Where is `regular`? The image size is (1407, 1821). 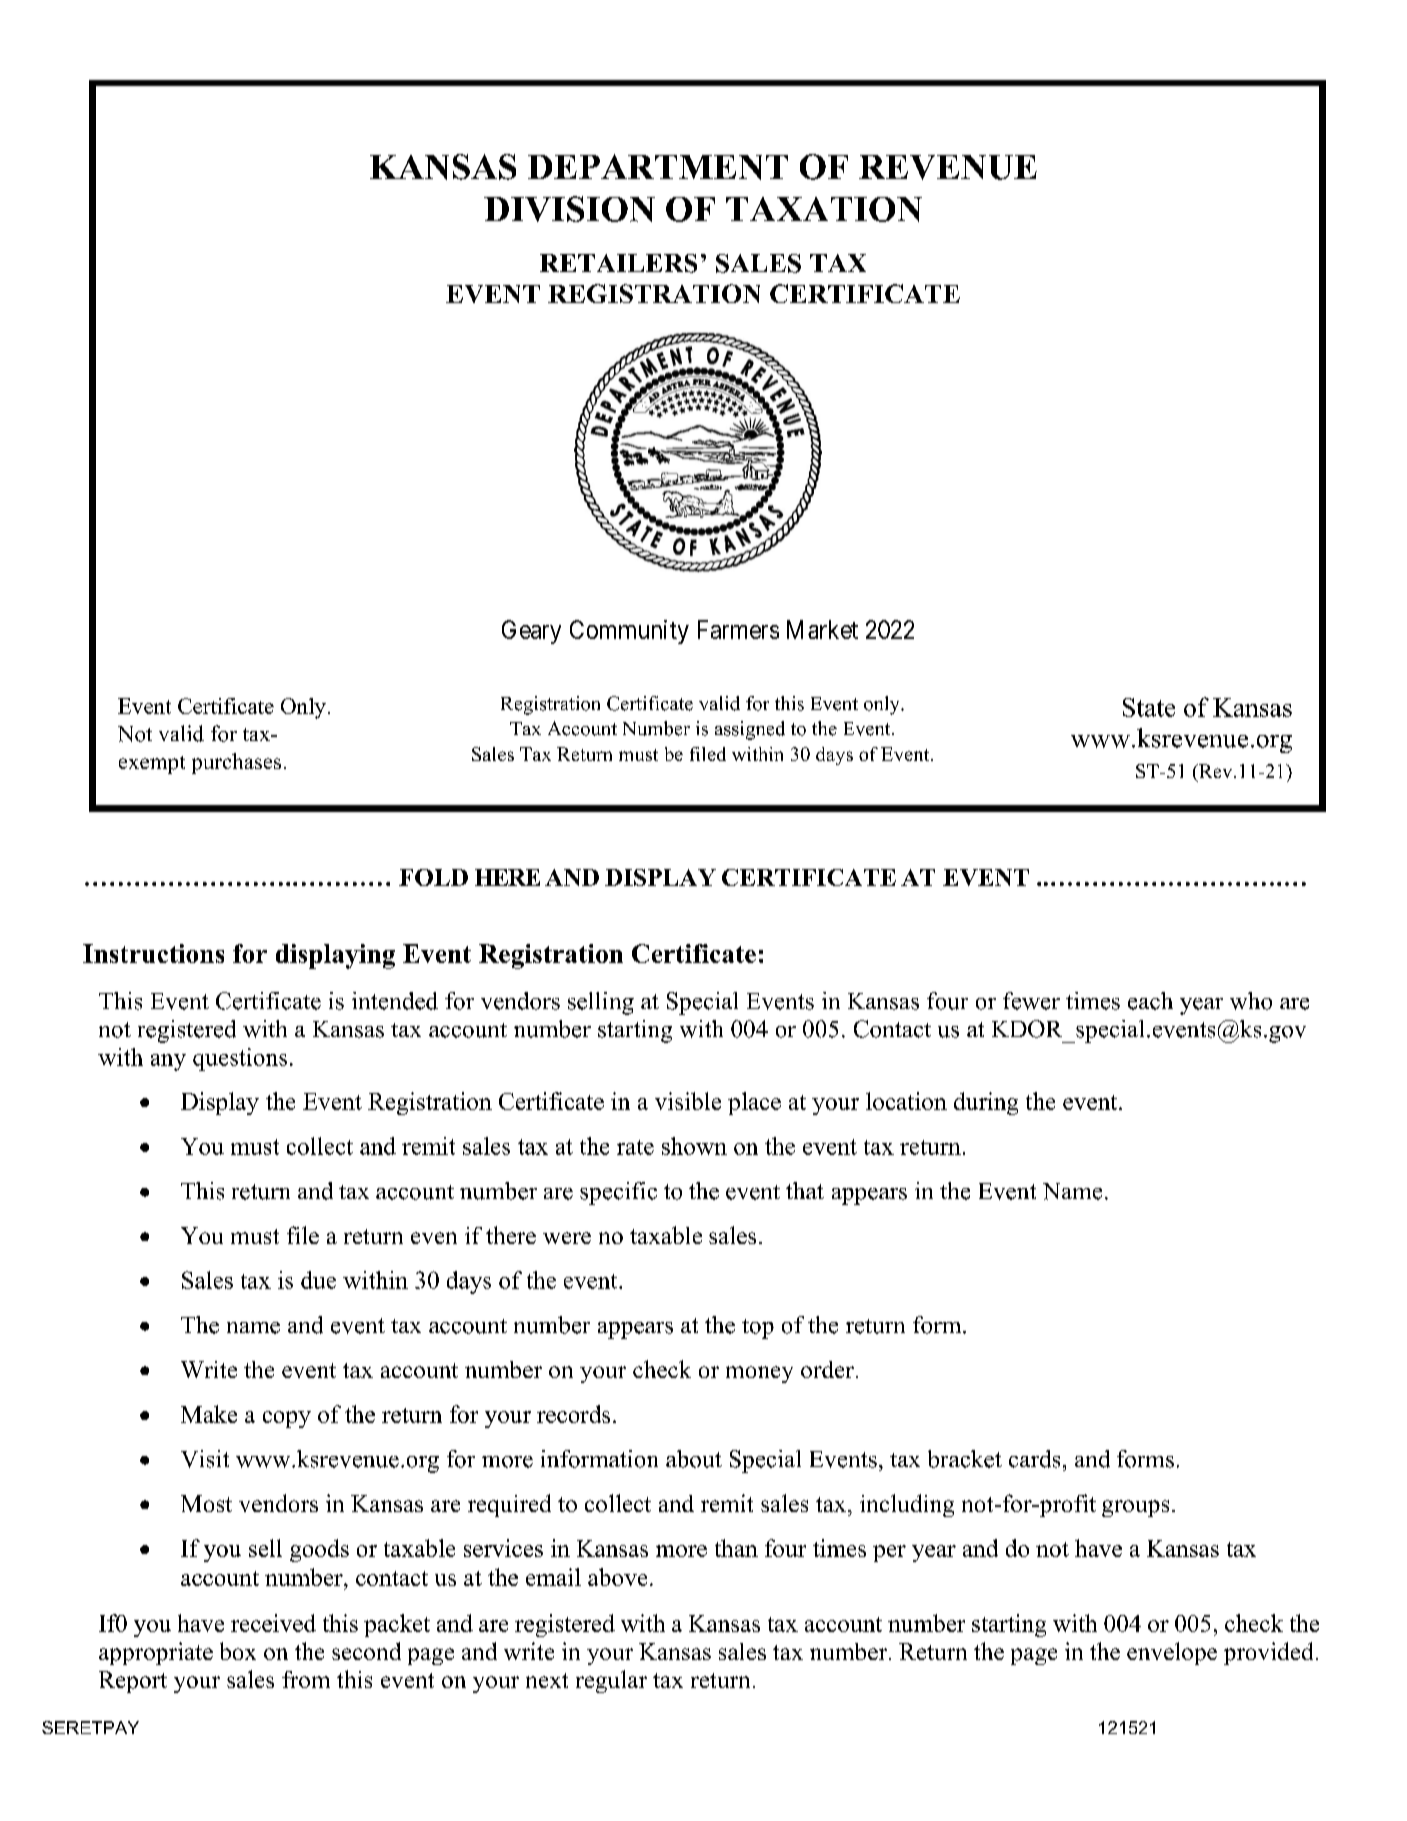
regular is located at coordinates (611, 1681).
